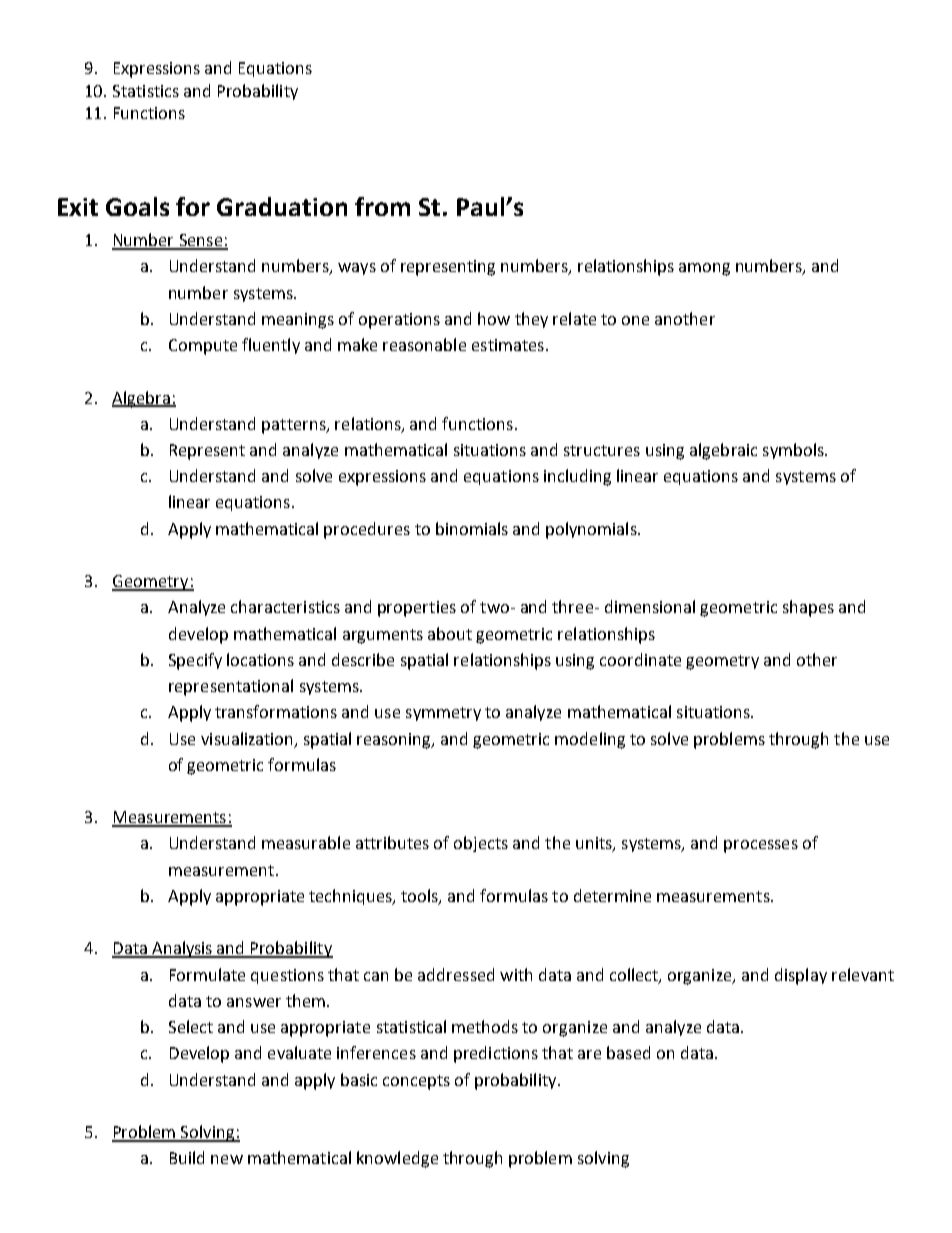  I want to click on concepts, so click(416, 1082).
